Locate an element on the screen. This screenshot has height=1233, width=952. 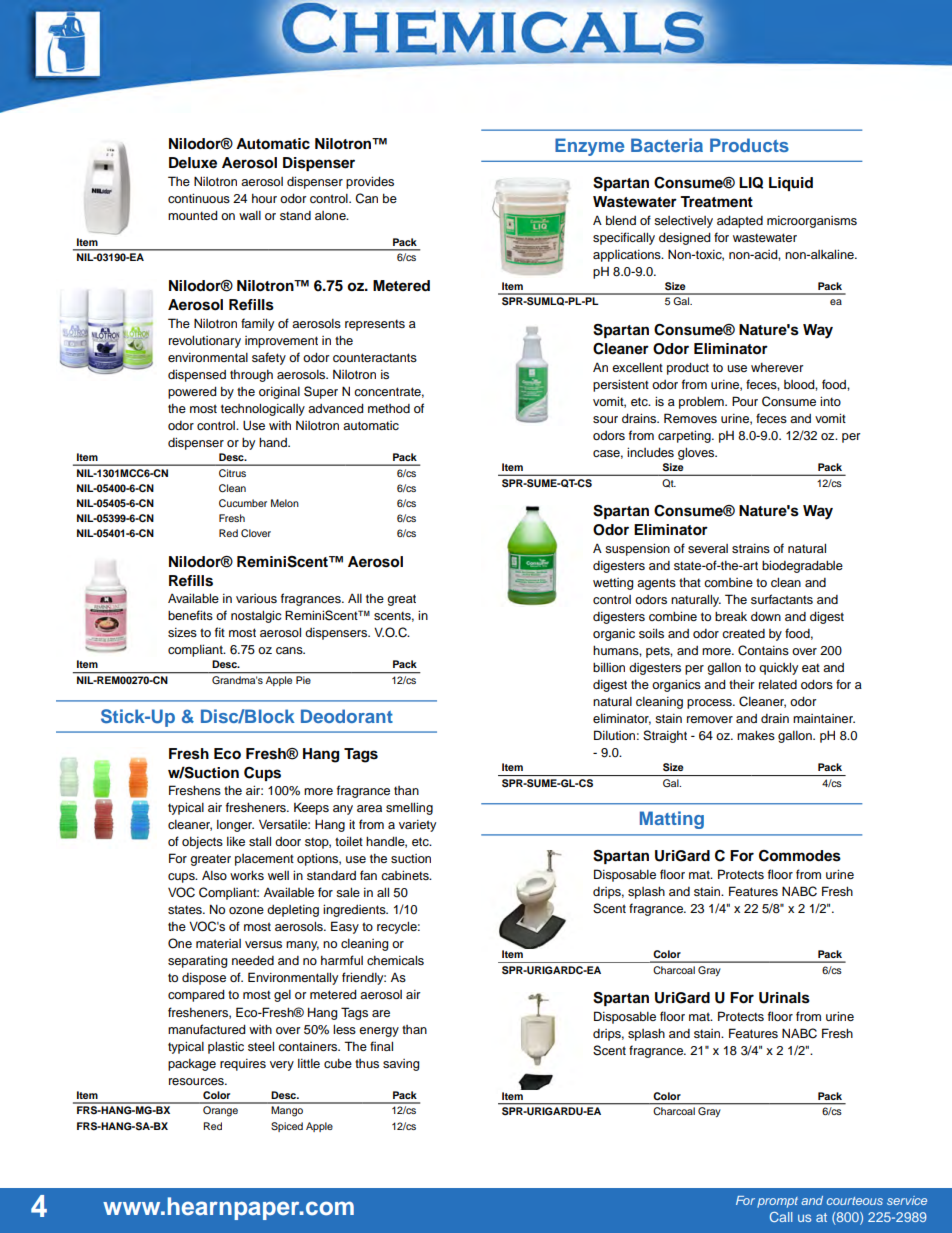
quickly is located at coordinates (778, 668).
